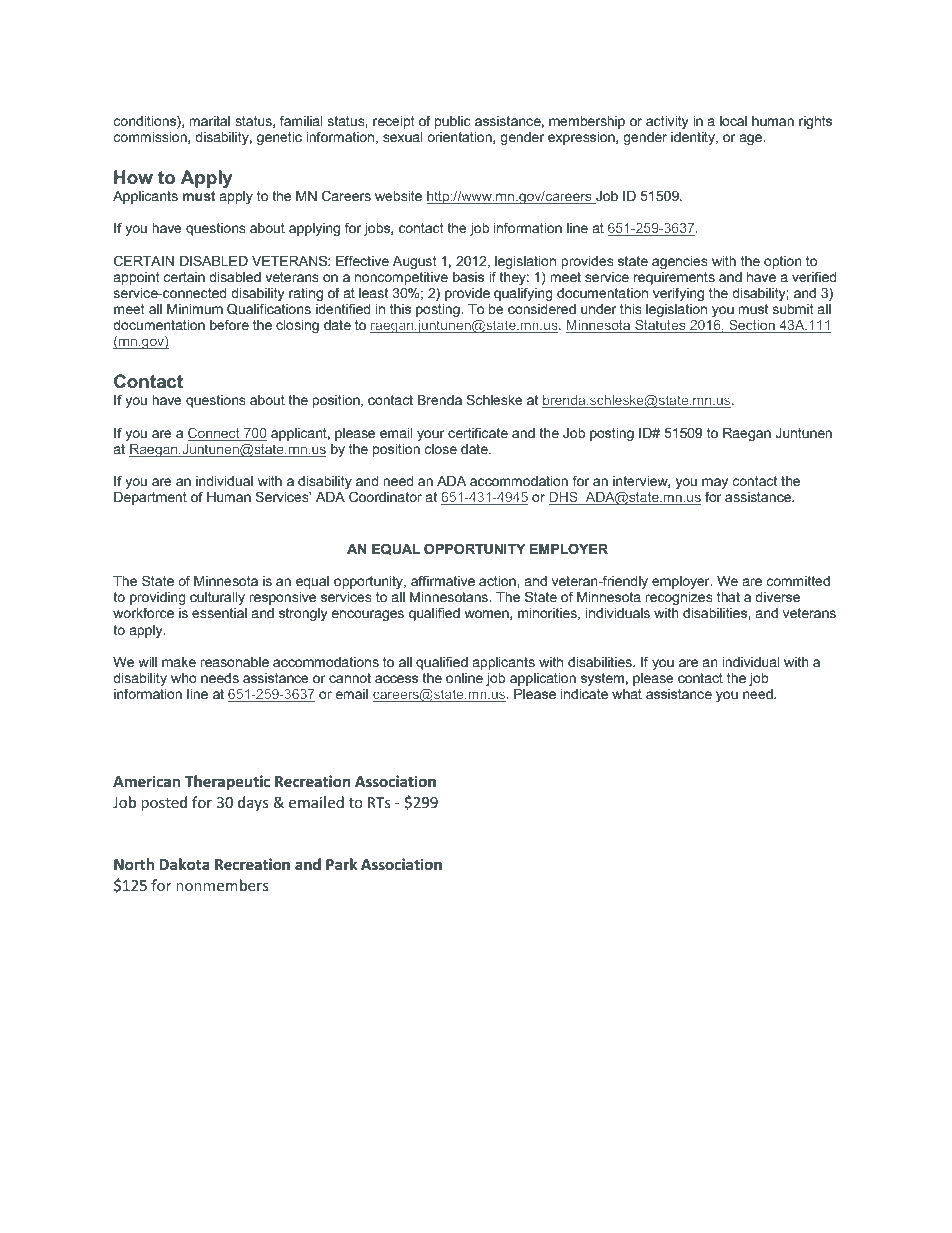 This screenshot has width=952, height=1233. I want to click on action, so click(498, 581).
